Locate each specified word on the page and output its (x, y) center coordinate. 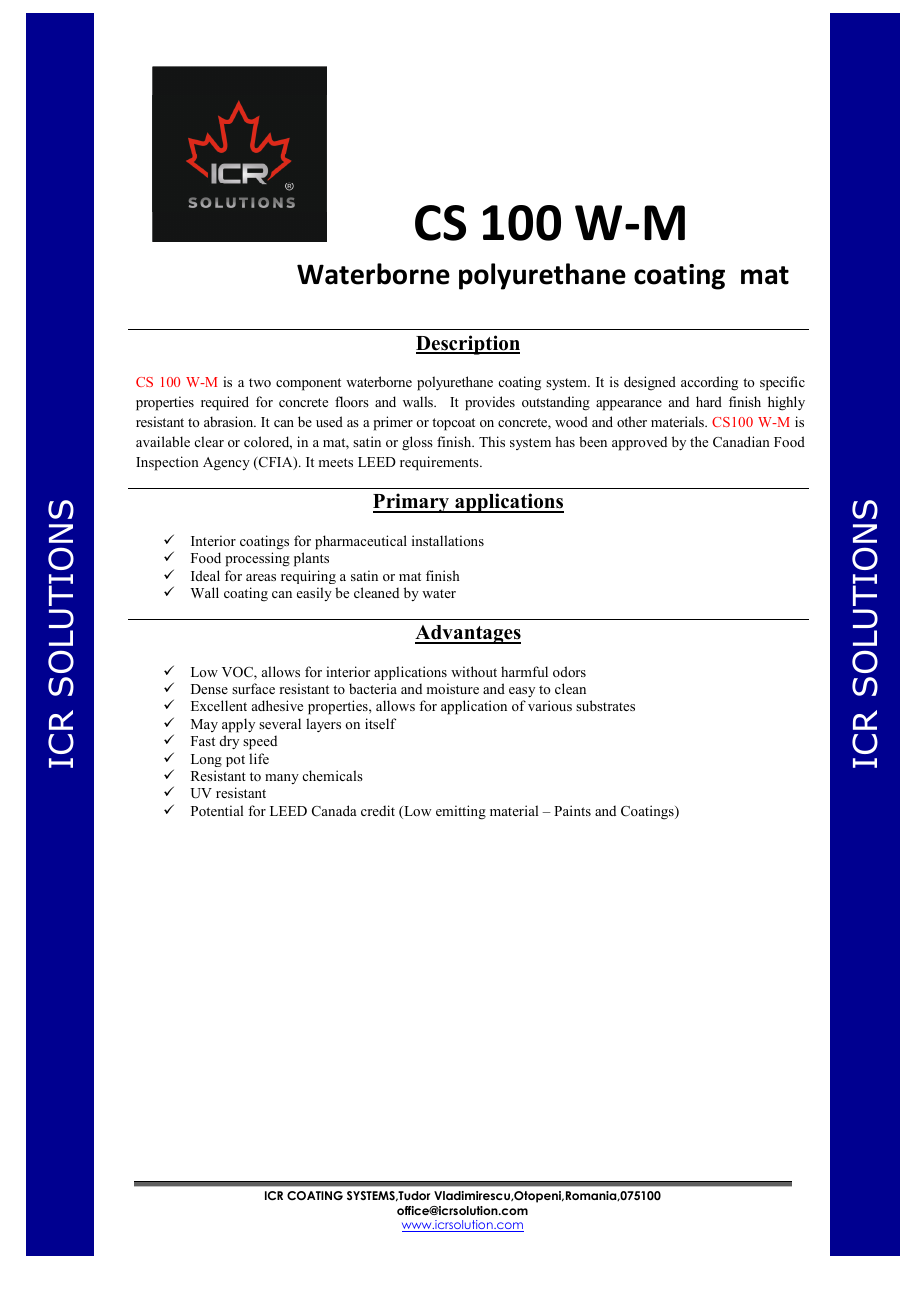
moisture (453, 688)
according (709, 383)
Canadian (741, 442)
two (260, 382)
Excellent (219, 705)
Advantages (468, 634)
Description (468, 345)
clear (209, 441)
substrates (605, 705)
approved (639, 443)
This (492, 441)
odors (569, 671)
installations (448, 540)
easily (314, 594)
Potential (217, 810)
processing (258, 559)
